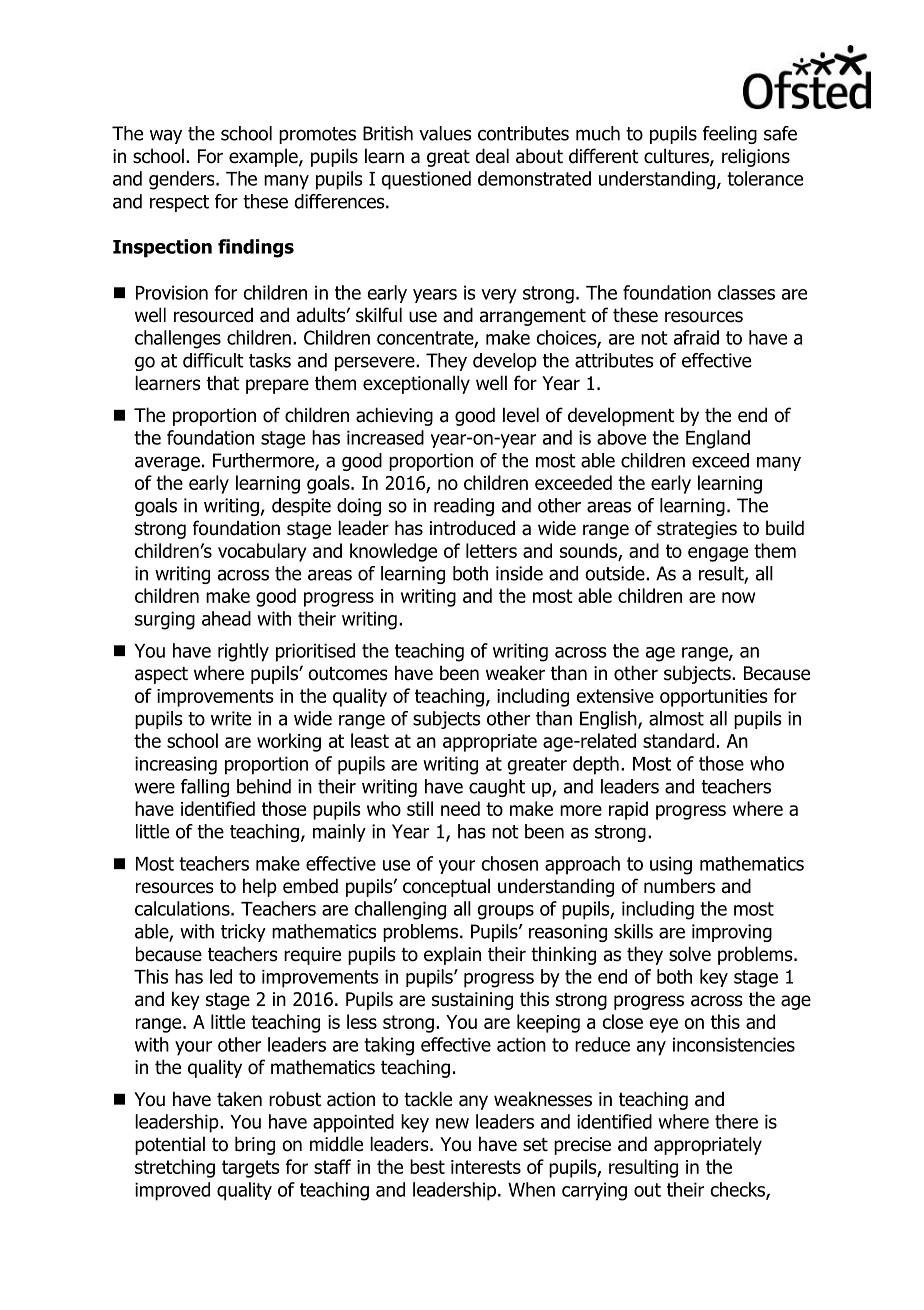 Image resolution: width=924 pixels, height=1310 pixels. What do you see at coordinates (464, 507) in the screenshot?
I see `reading` at bounding box center [464, 507].
